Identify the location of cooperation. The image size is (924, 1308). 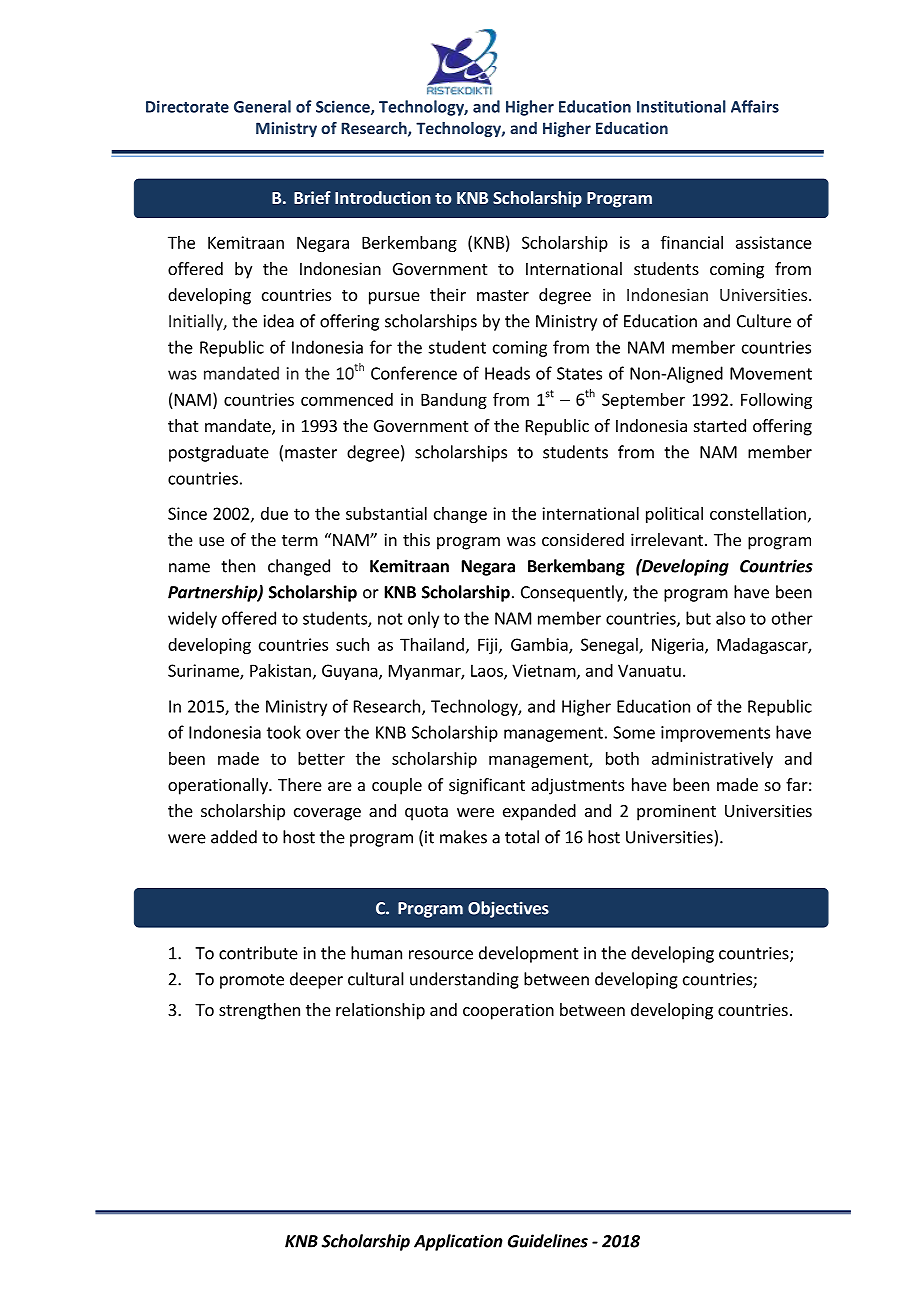
(508, 1011).
